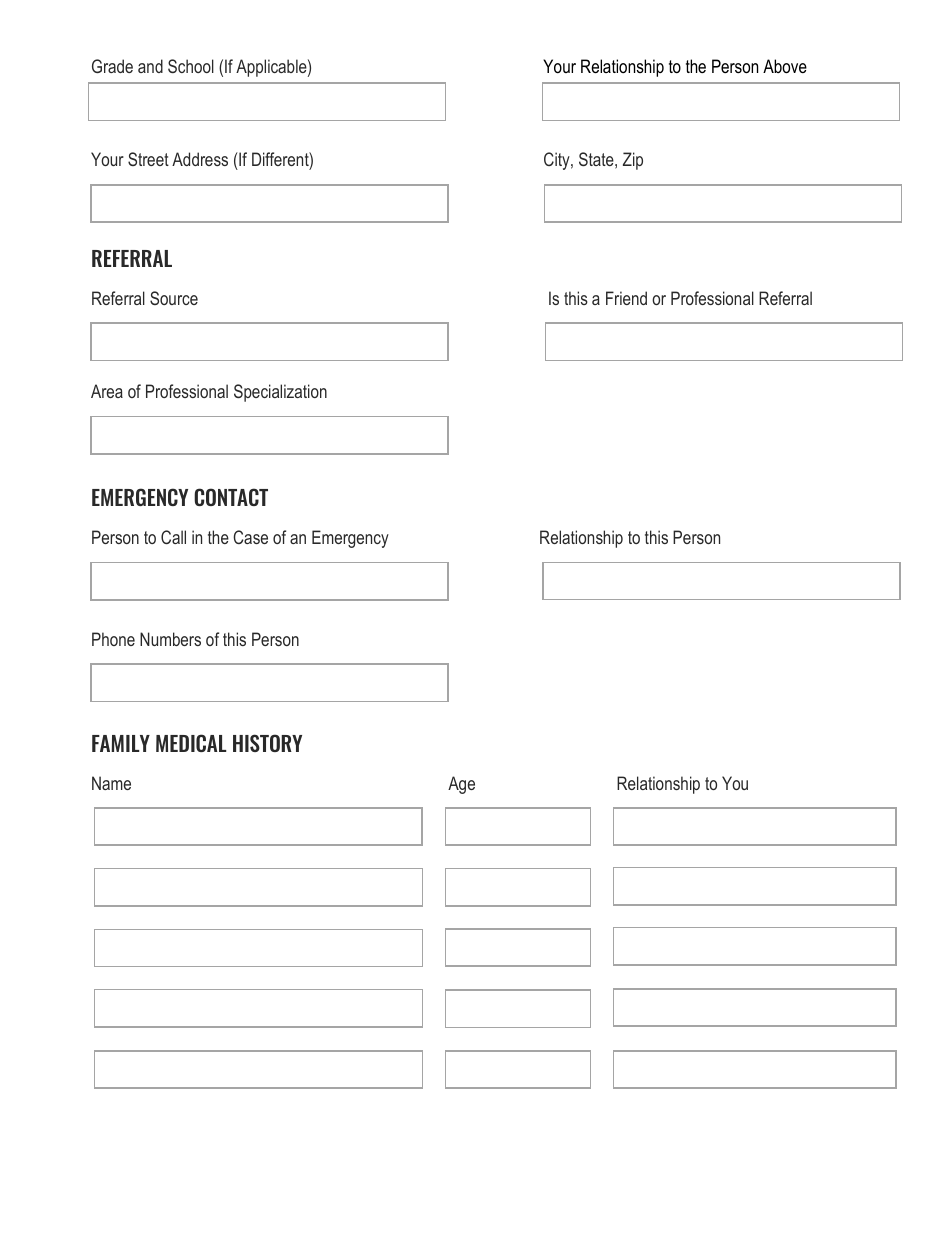 This screenshot has height=1233, width=952. Describe the element at coordinates (785, 66) in the screenshot. I see `Above` at that location.
